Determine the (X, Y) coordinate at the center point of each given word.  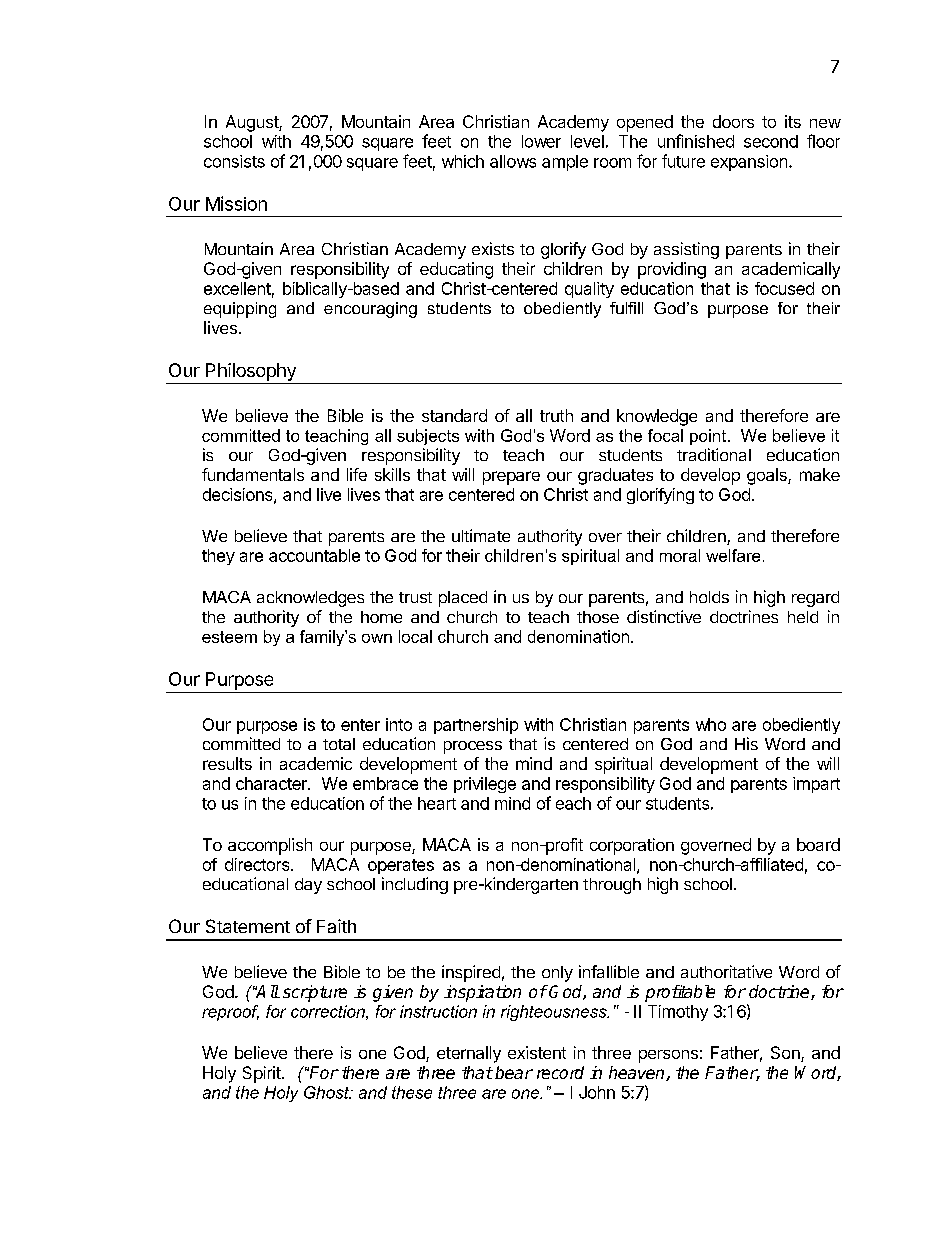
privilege (485, 785)
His (746, 743)
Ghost (327, 1092)
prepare (511, 478)
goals (768, 476)
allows (513, 161)
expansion (749, 163)
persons (668, 1056)
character (272, 783)
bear (514, 1072)
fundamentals (253, 474)
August (253, 123)
